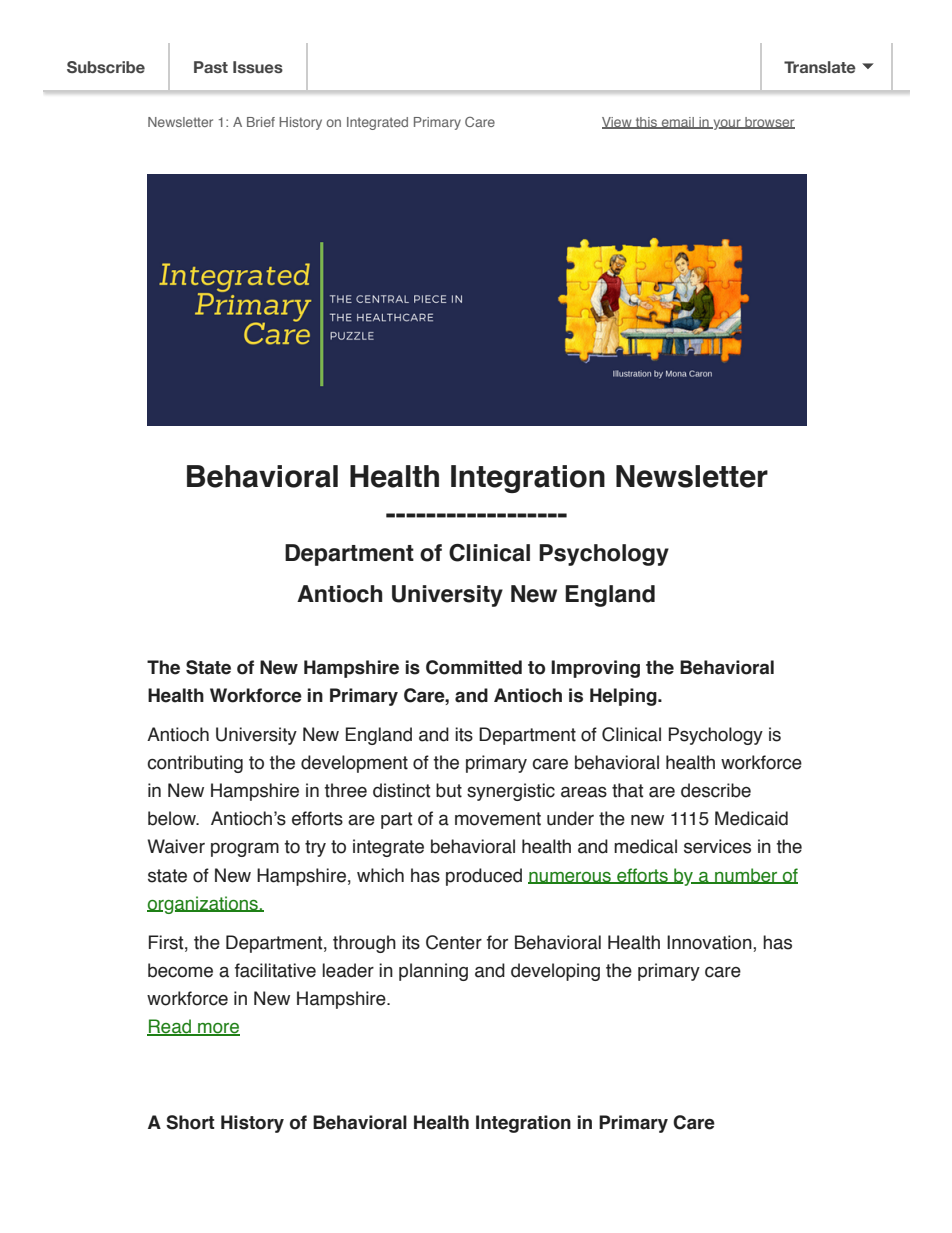  I want to click on this, so click(646, 123).
